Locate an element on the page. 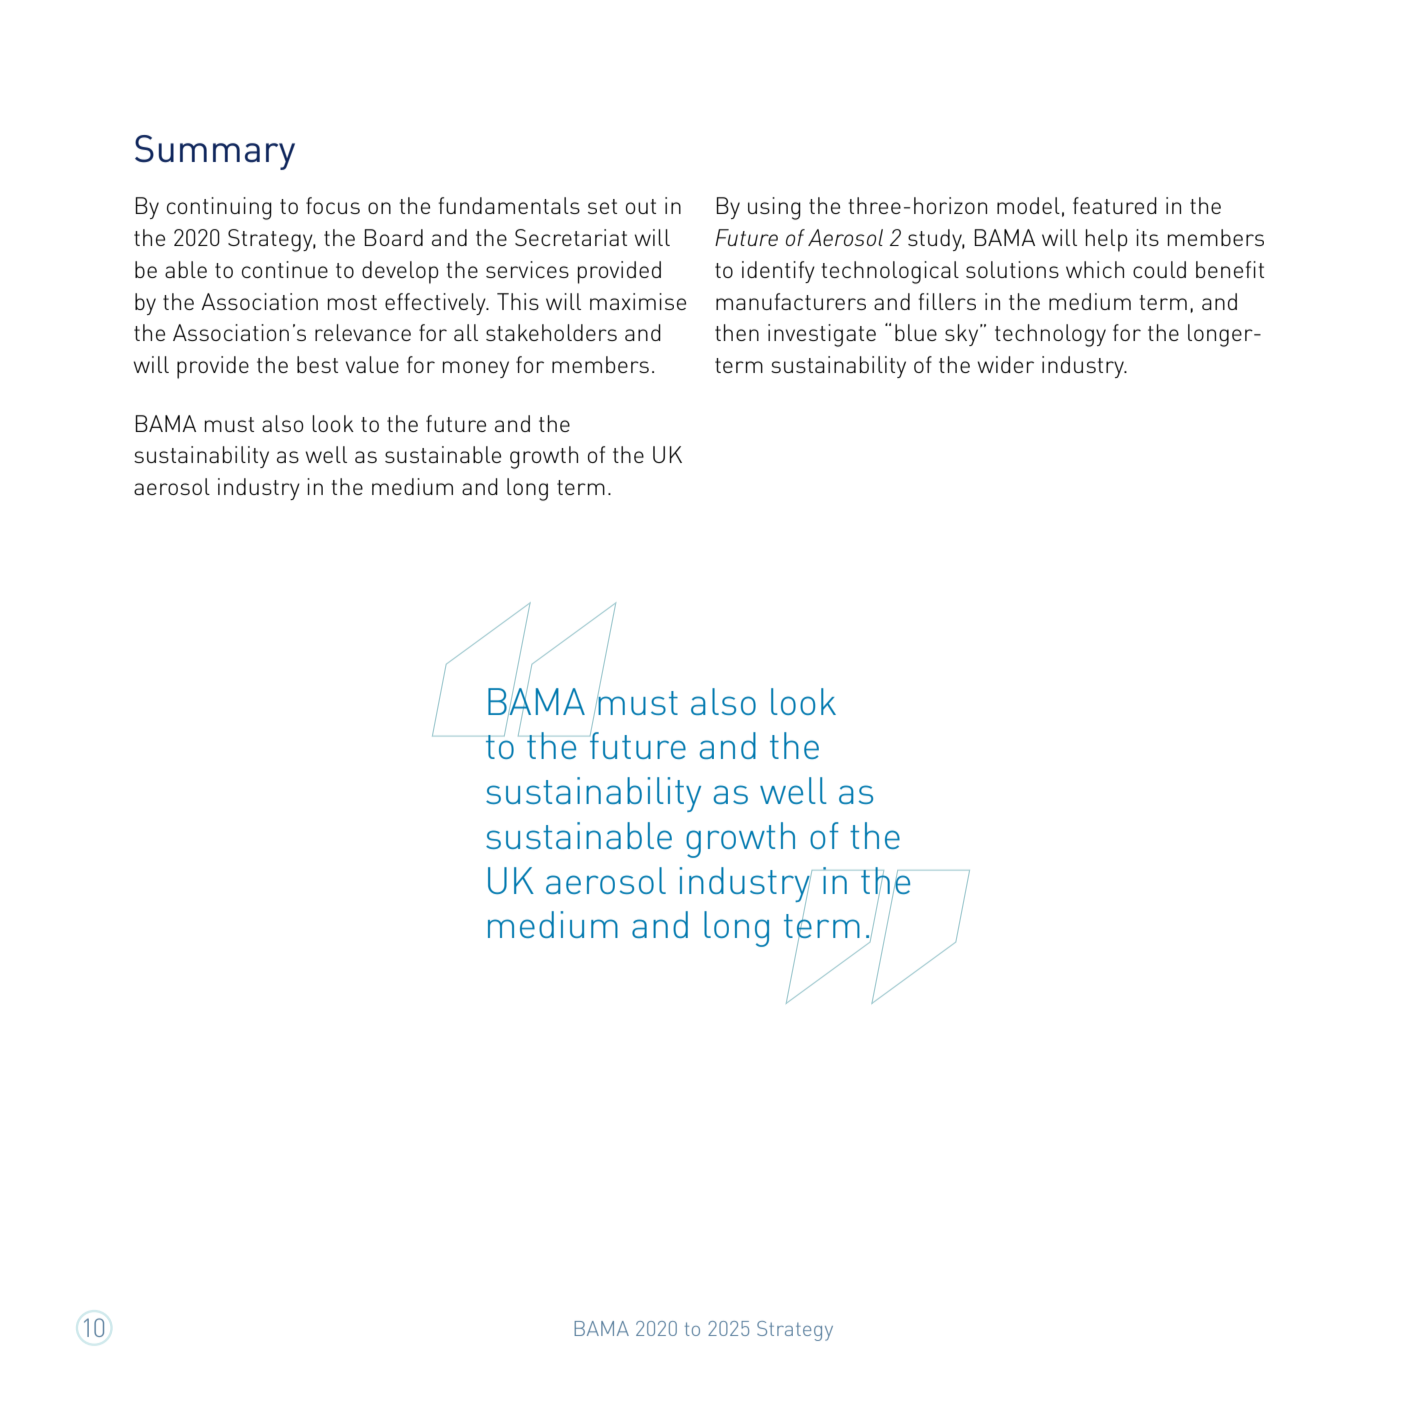 The width and height of the image is (1402, 1402). Secretariat is located at coordinates (571, 237).
